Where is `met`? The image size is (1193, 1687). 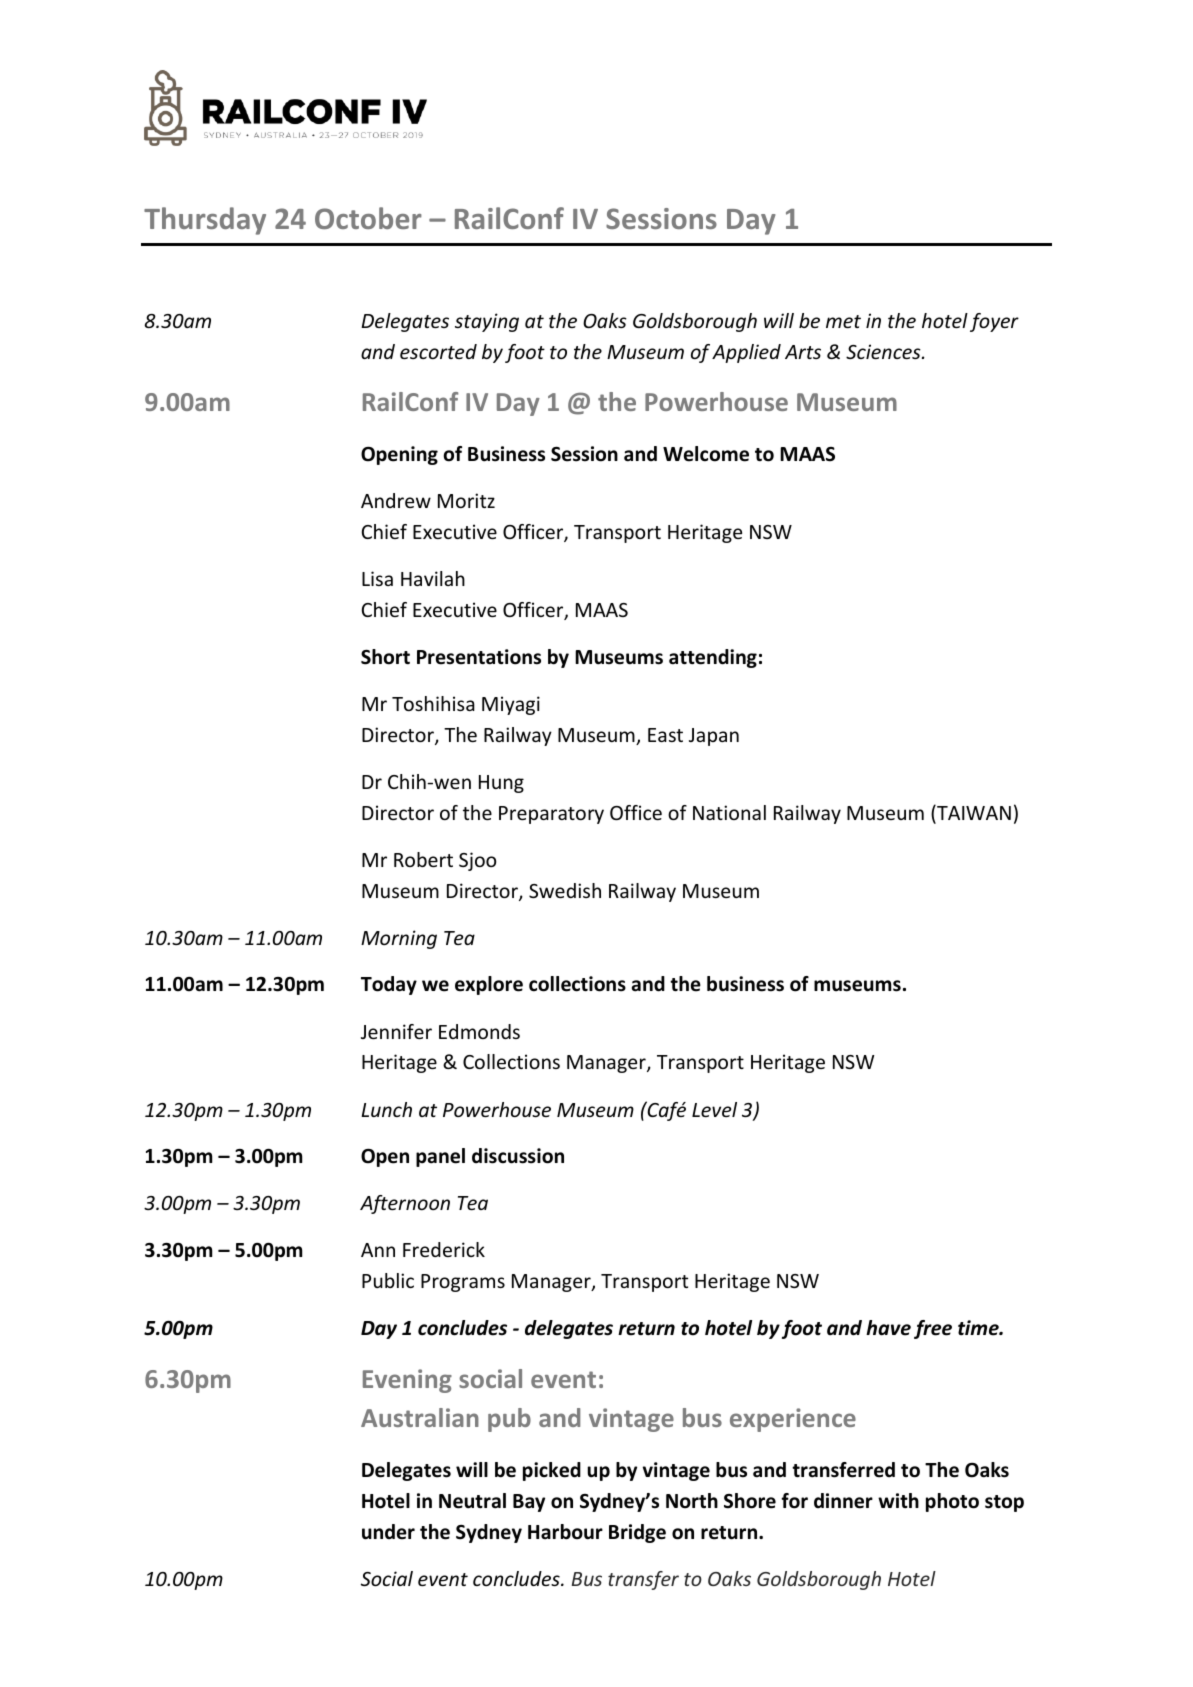
met is located at coordinates (843, 321).
